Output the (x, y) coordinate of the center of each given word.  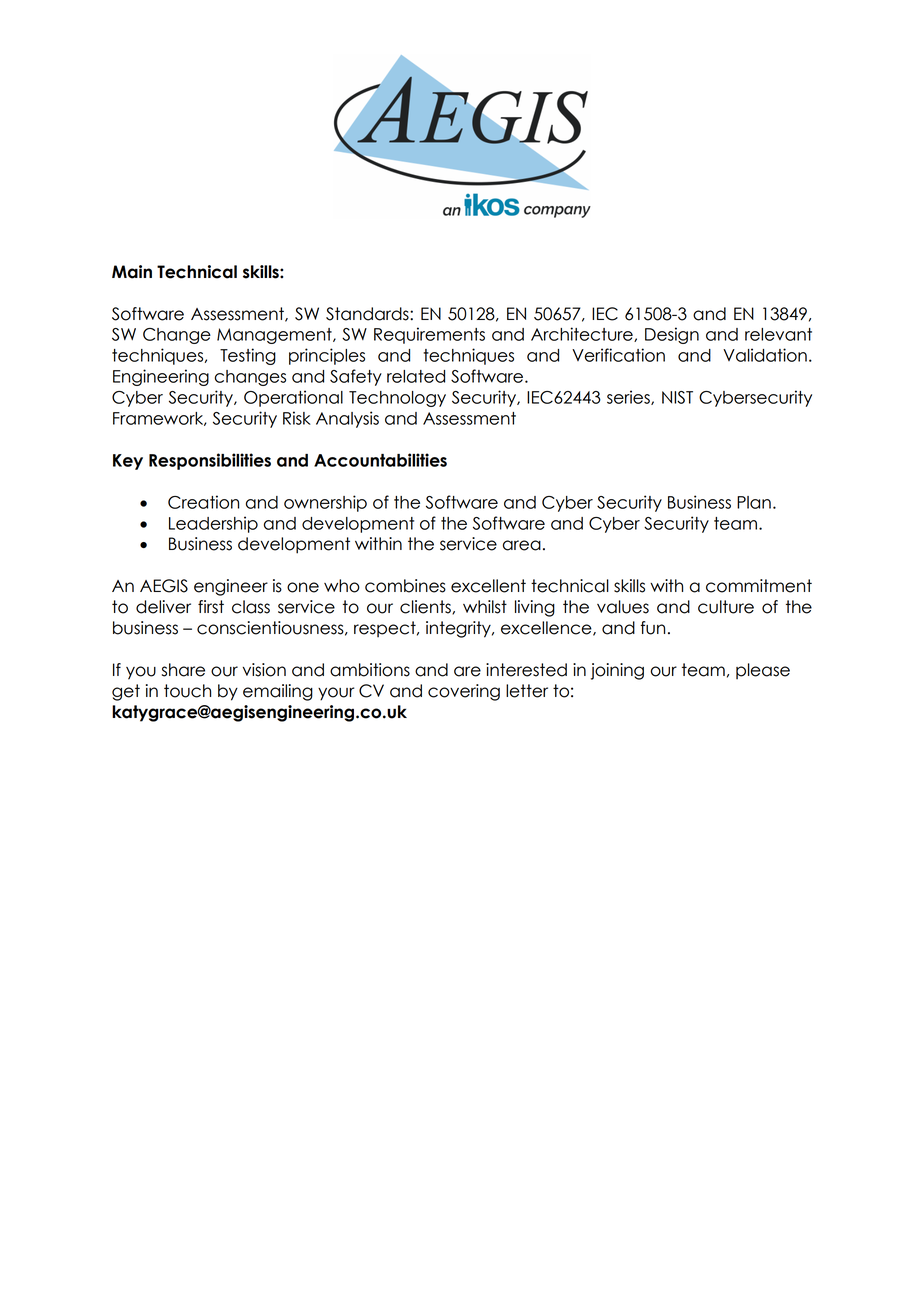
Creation (203, 502)
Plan (754, 502)
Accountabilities (380, 460)
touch (187, 691)
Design (672, 335)
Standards (368, 314)
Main (132, 272)
